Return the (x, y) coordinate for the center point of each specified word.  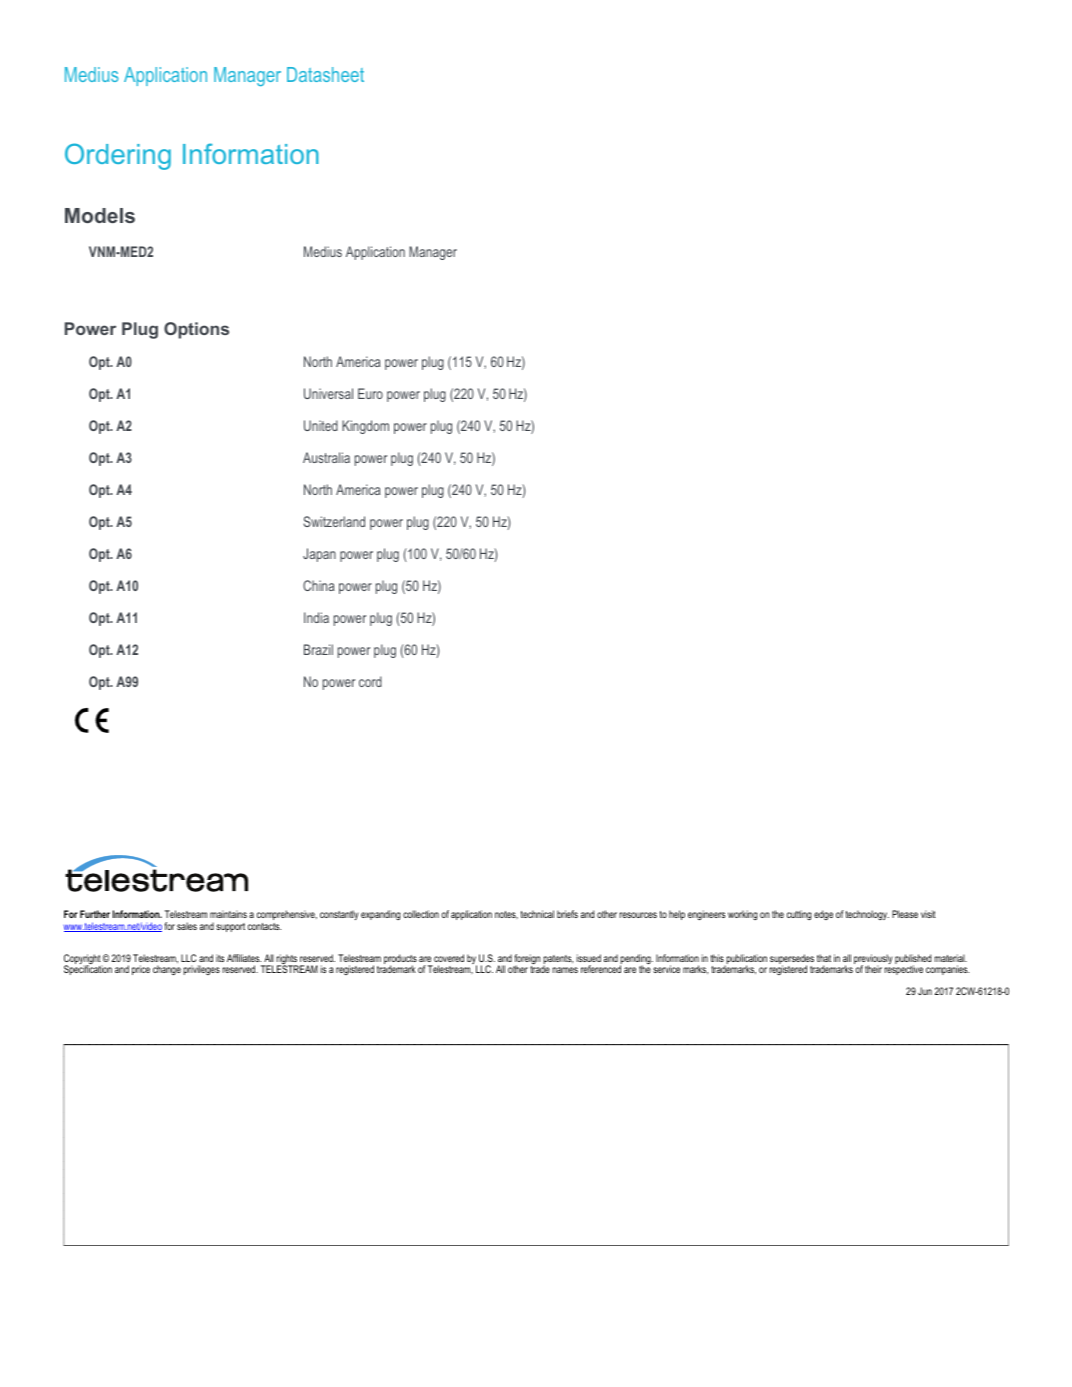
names (565, 970)
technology (867, 915)
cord (370, 681)
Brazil (318, 649)
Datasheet (325, 74)
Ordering (118, 156)
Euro (370, 393)
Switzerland (334, 521)
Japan (319, 555)
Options (196, 330)
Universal (328, 393)
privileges (201, 970)
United (321, 425)
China (319, 585)
